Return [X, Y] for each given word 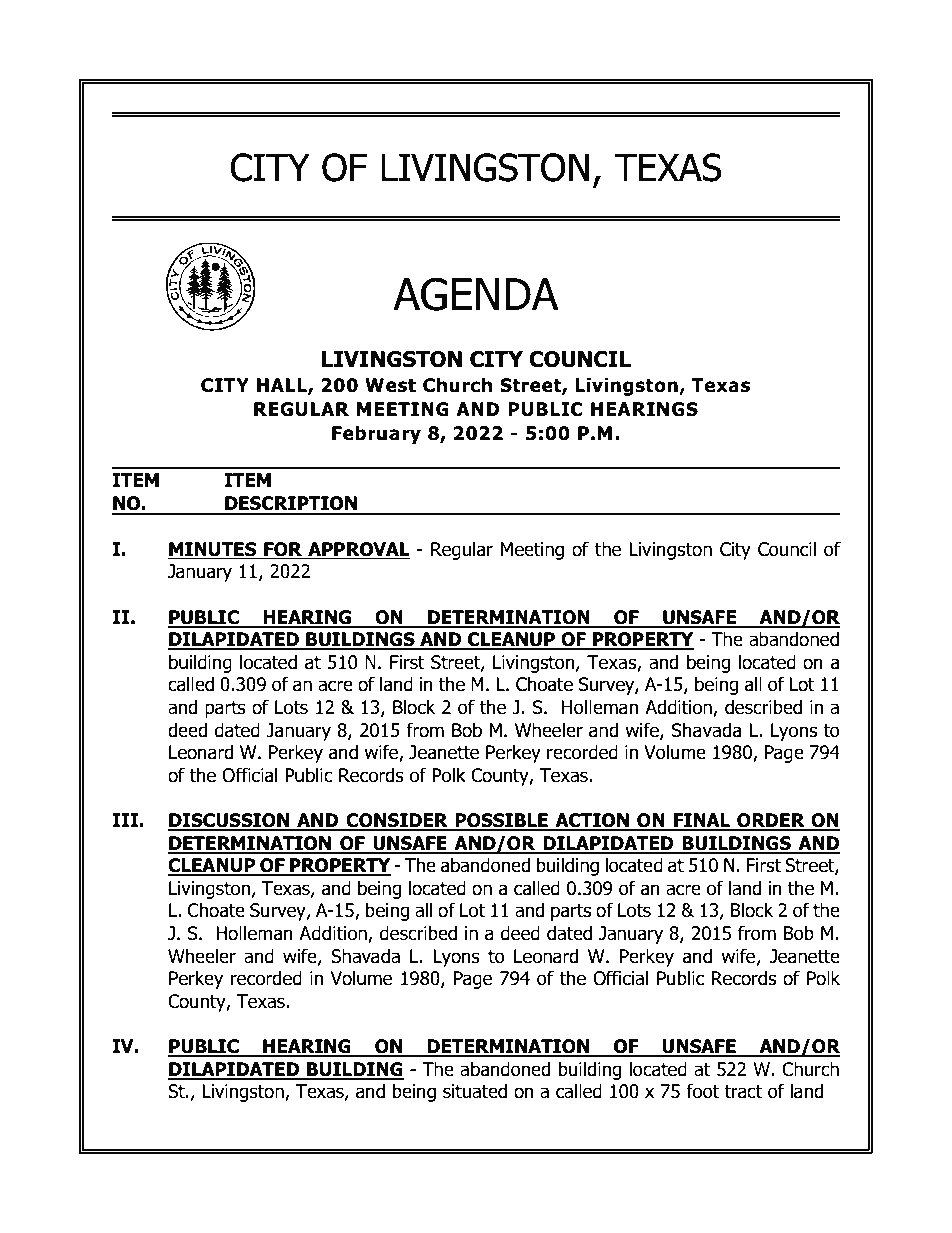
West [390, 385]
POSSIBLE [501, 821]
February [376, 434]
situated [475, 1091]
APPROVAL [358, 550]
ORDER [771, 821]
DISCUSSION [230, 821]
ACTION [592, 821]
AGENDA [476, 294]
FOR [283, 550]
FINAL [702, 821]
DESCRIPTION [291, 503]
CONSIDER [397, 821]
